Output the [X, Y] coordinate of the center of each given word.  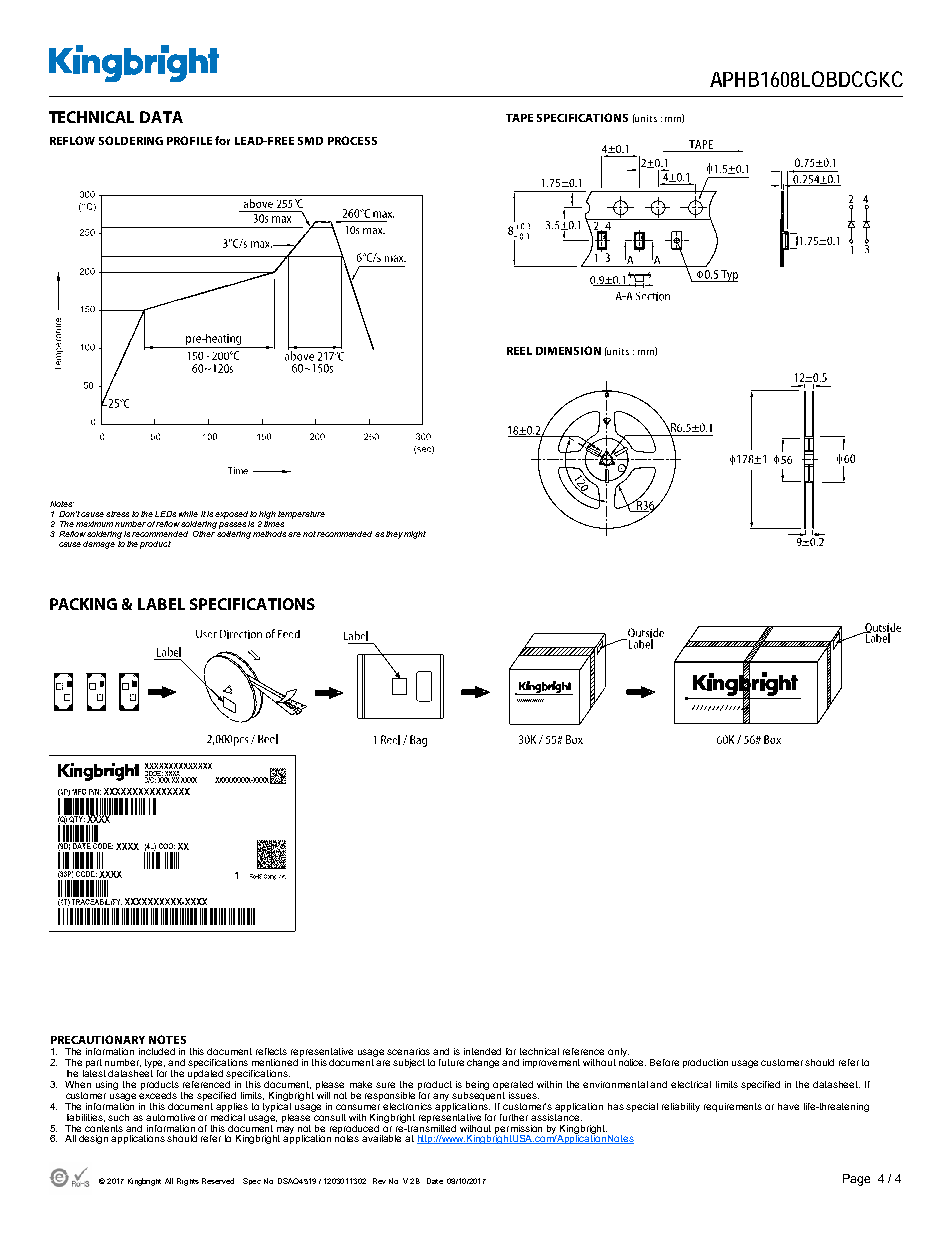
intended [482, 1051]
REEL [519, 351]
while [188, 514]
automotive [170, 1117]
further [514, 1117]
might [415, 535]
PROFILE [189, 140]
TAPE [519, 118]
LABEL [161, 604]
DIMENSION [568, 350]
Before [664, 1062]
